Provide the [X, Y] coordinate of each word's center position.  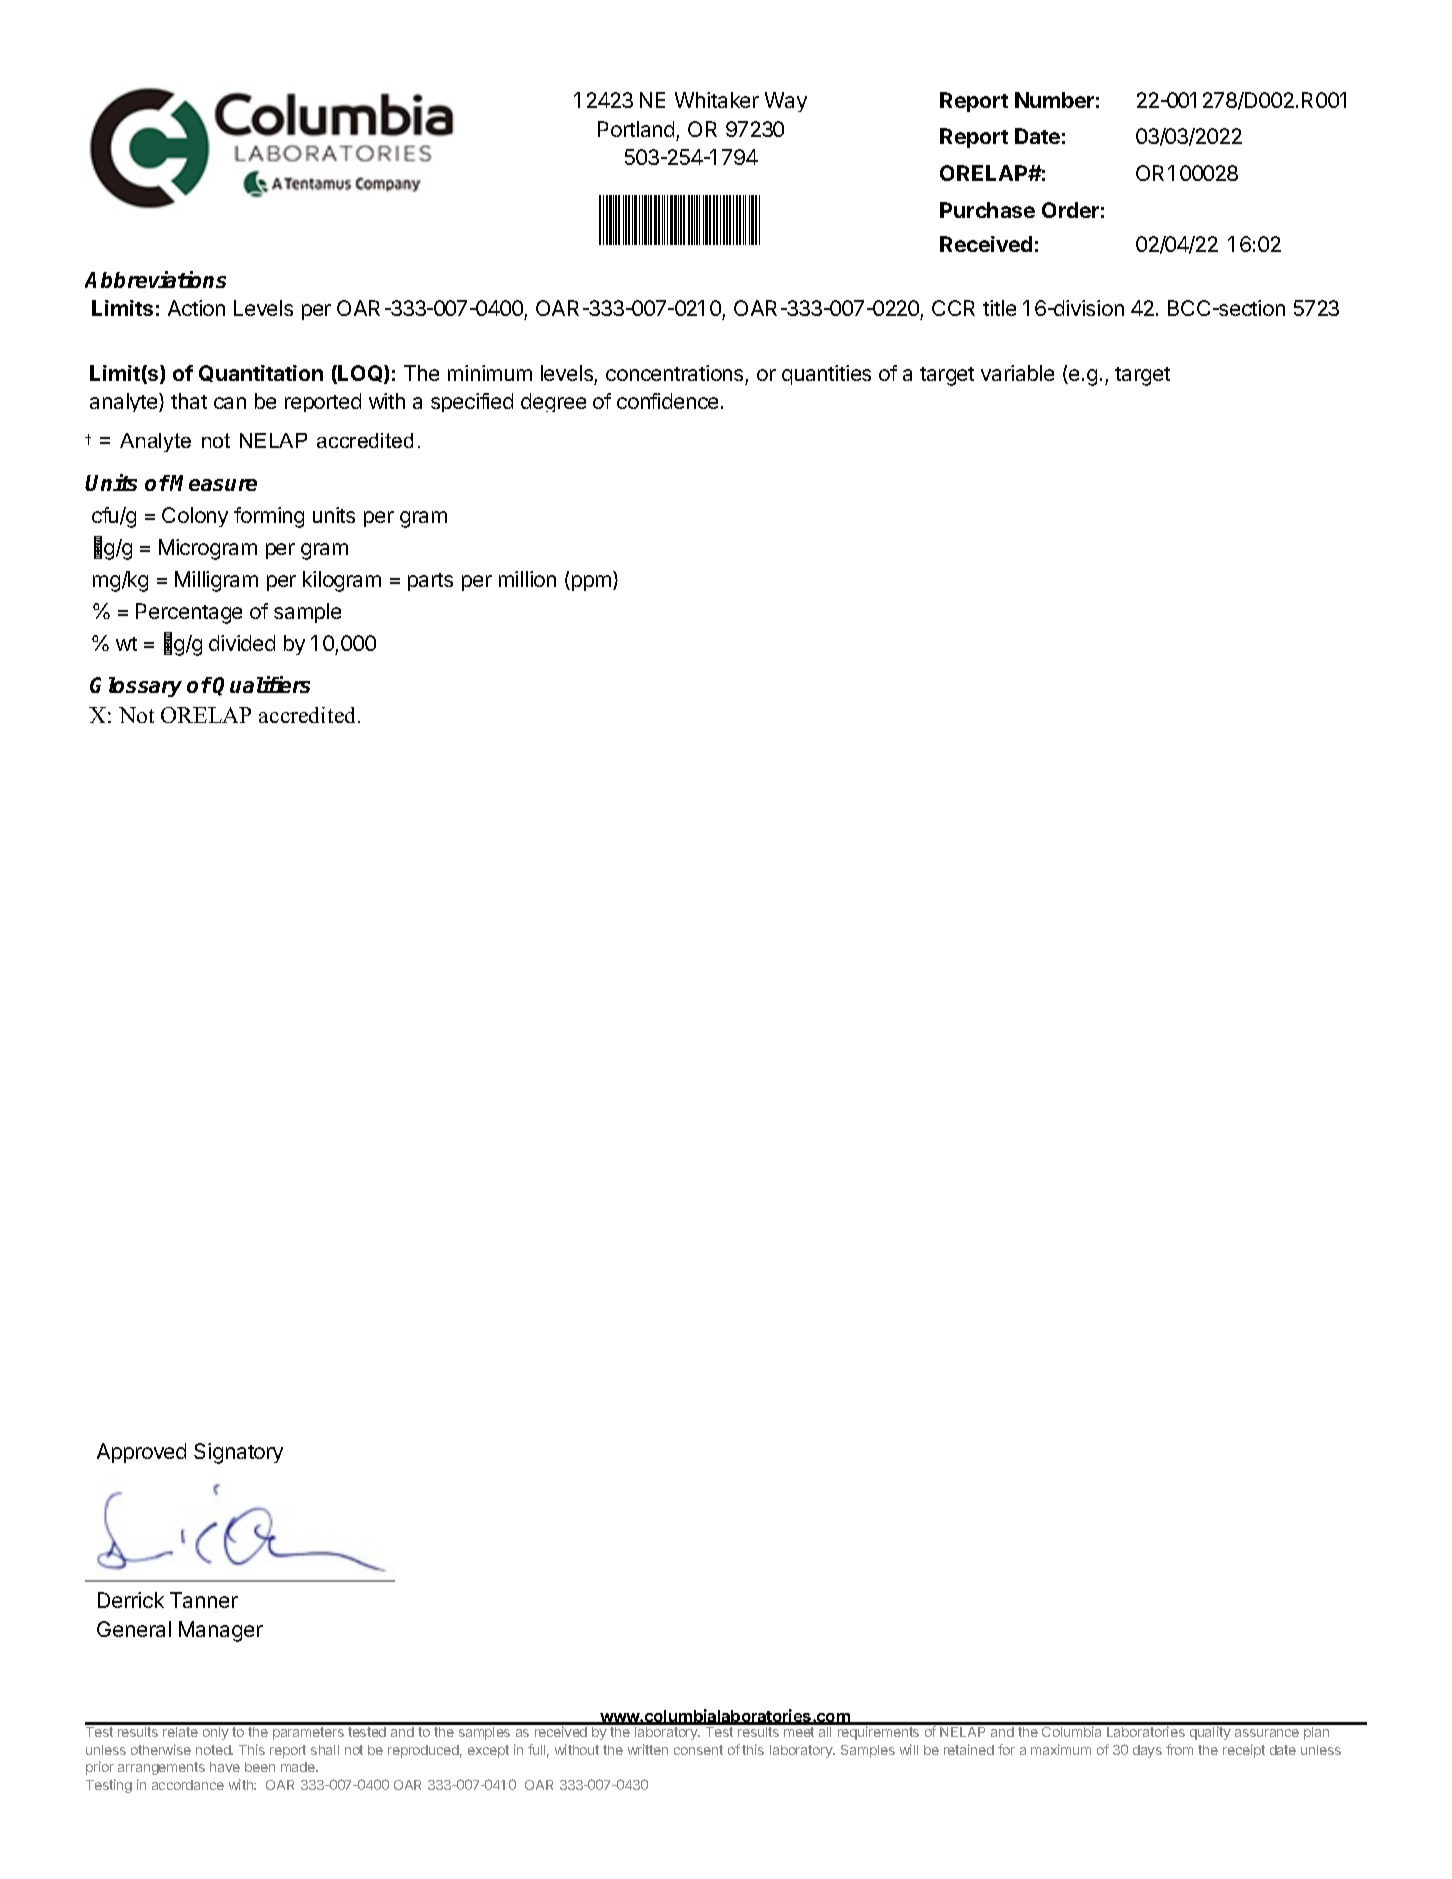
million [527, 579]
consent [698, 1750]
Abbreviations [155, 279]
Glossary [136, 687]
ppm [590, 583]
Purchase [987, 210]
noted [214, 1750]
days [1147, 1751]
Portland [636, 129]
